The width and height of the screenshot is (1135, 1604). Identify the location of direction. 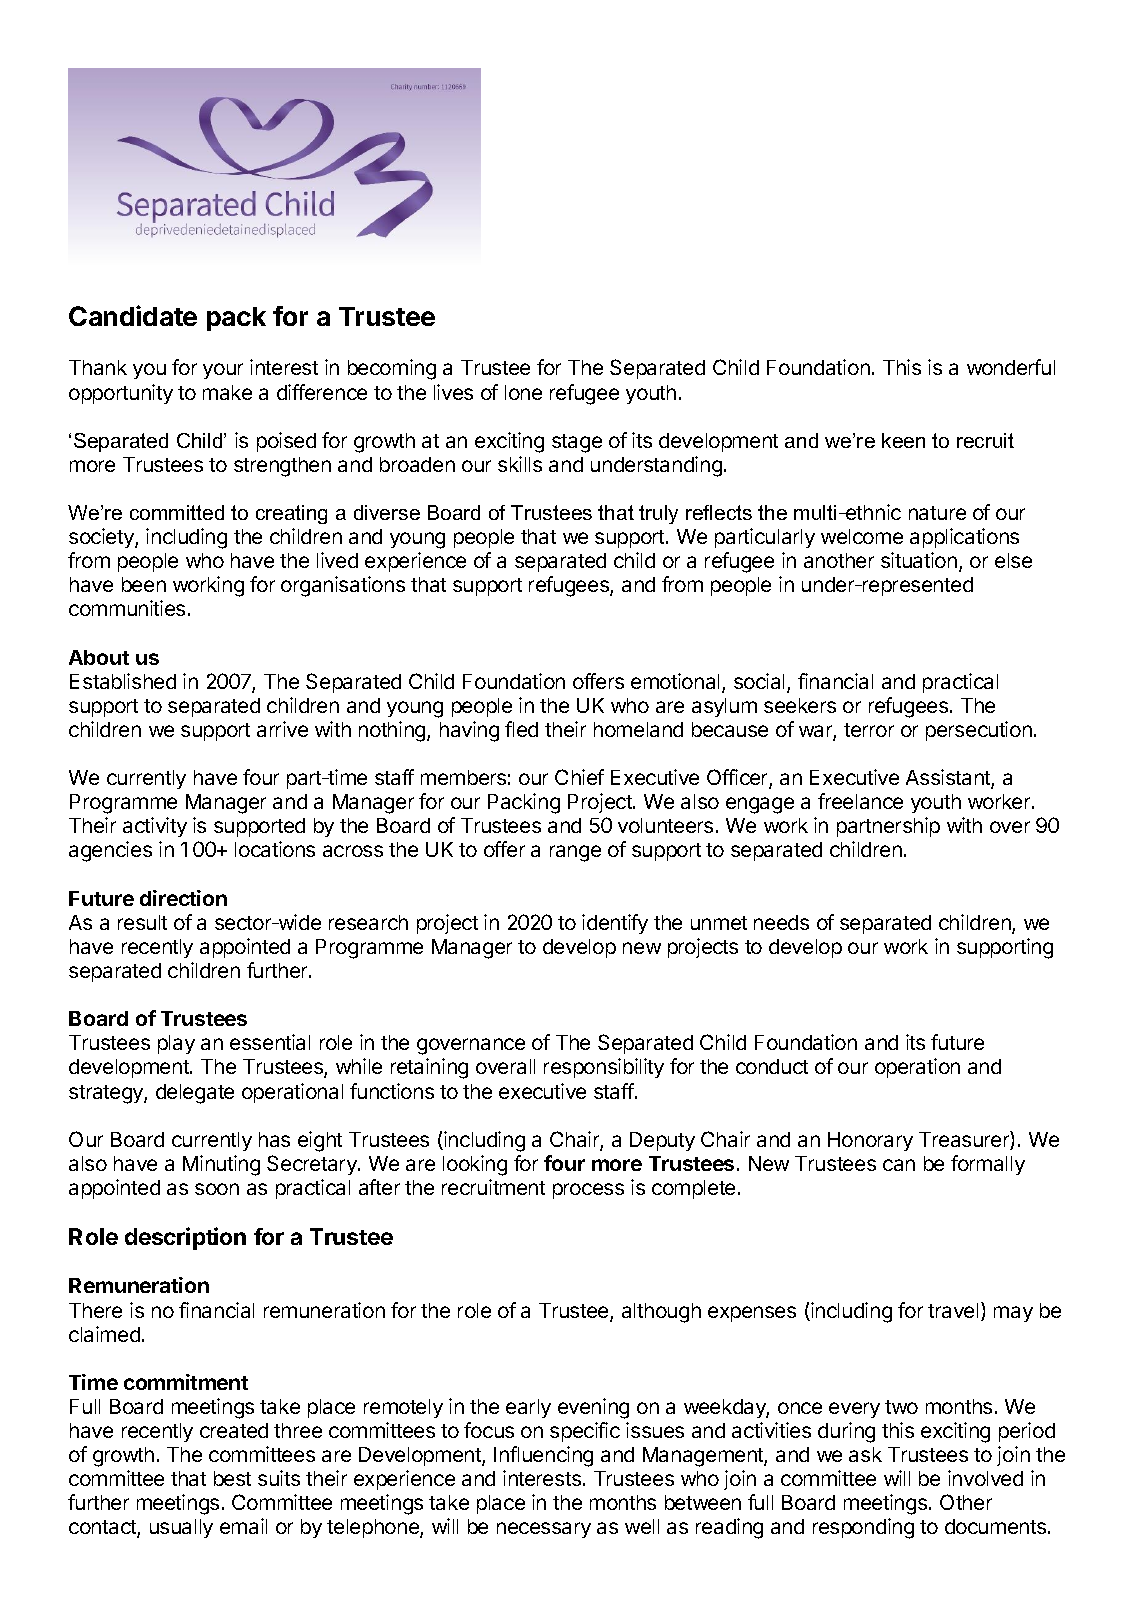
(183, 898).
